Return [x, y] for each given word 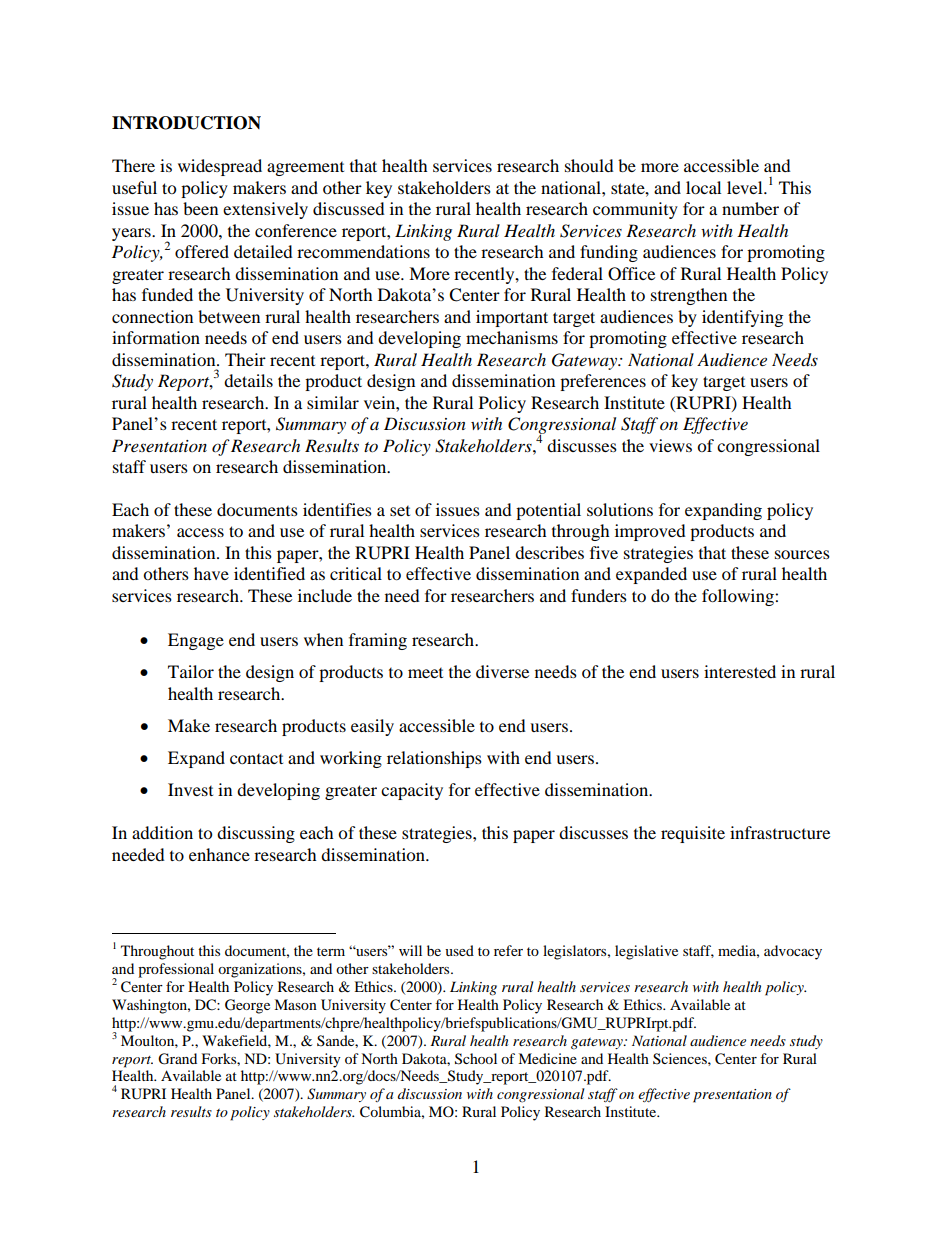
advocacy [793, 952]
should [589, 165]
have [211, 573]
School [476, 1059]
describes [549, 552]
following [739, 597]
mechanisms [512, 337]
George [247, 1006]
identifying [742, 318]
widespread [220, 167]
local [703, 187]
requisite [693, 834]
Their [245, 359]
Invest [190, 789]
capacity [412, 791]
